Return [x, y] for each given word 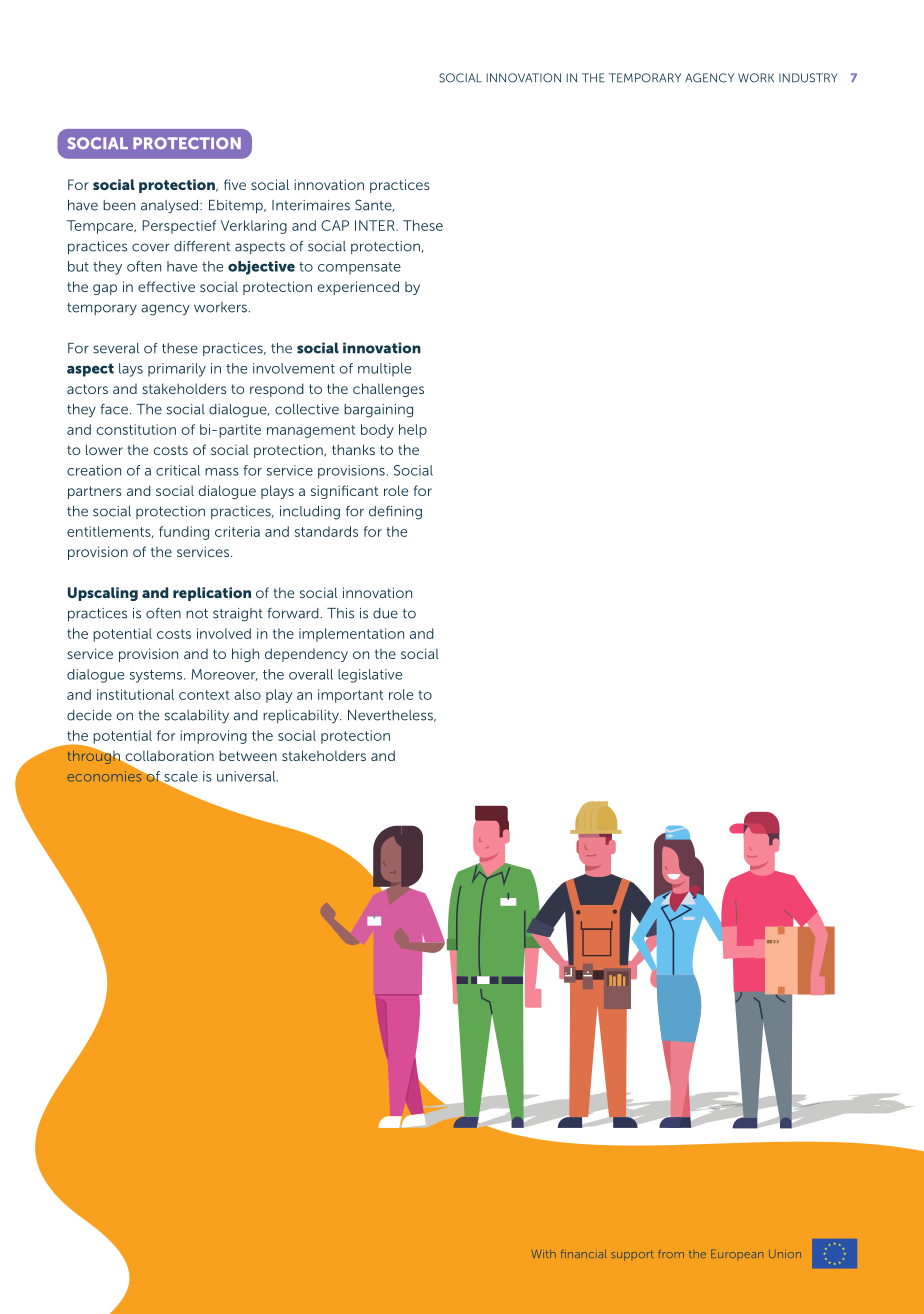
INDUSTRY [808, 78]
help [413, 431]
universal [247, 776]
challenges [388, 390]
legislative [370, 676]
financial [583, 1254]
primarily [177, 370]
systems [157, 676]
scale [180, 777]
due [385, 613]
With [543, 1254]
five [235, 184]
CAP [335, 225]
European [737, 1254]
